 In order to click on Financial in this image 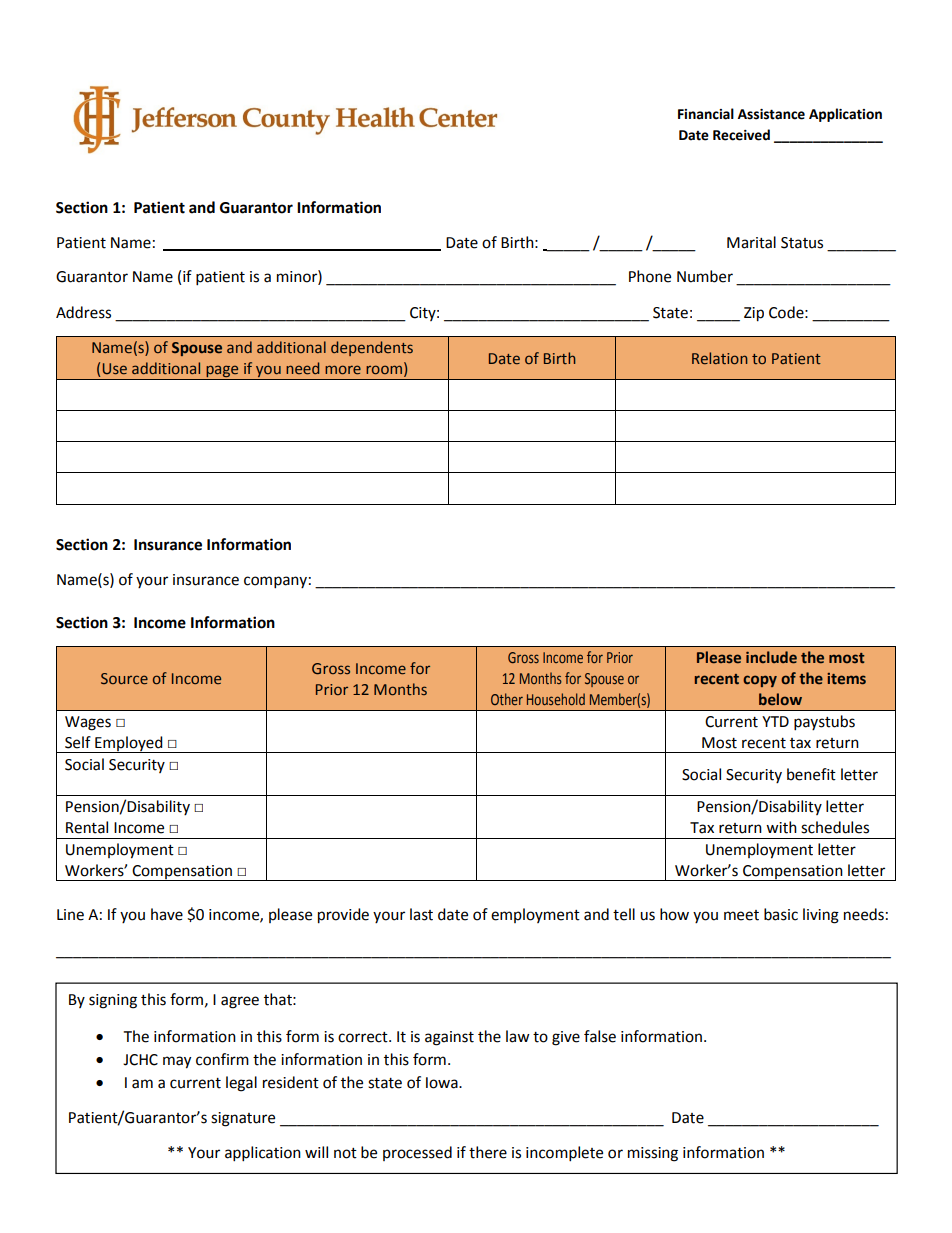, I will do `click(706, 114)`.
